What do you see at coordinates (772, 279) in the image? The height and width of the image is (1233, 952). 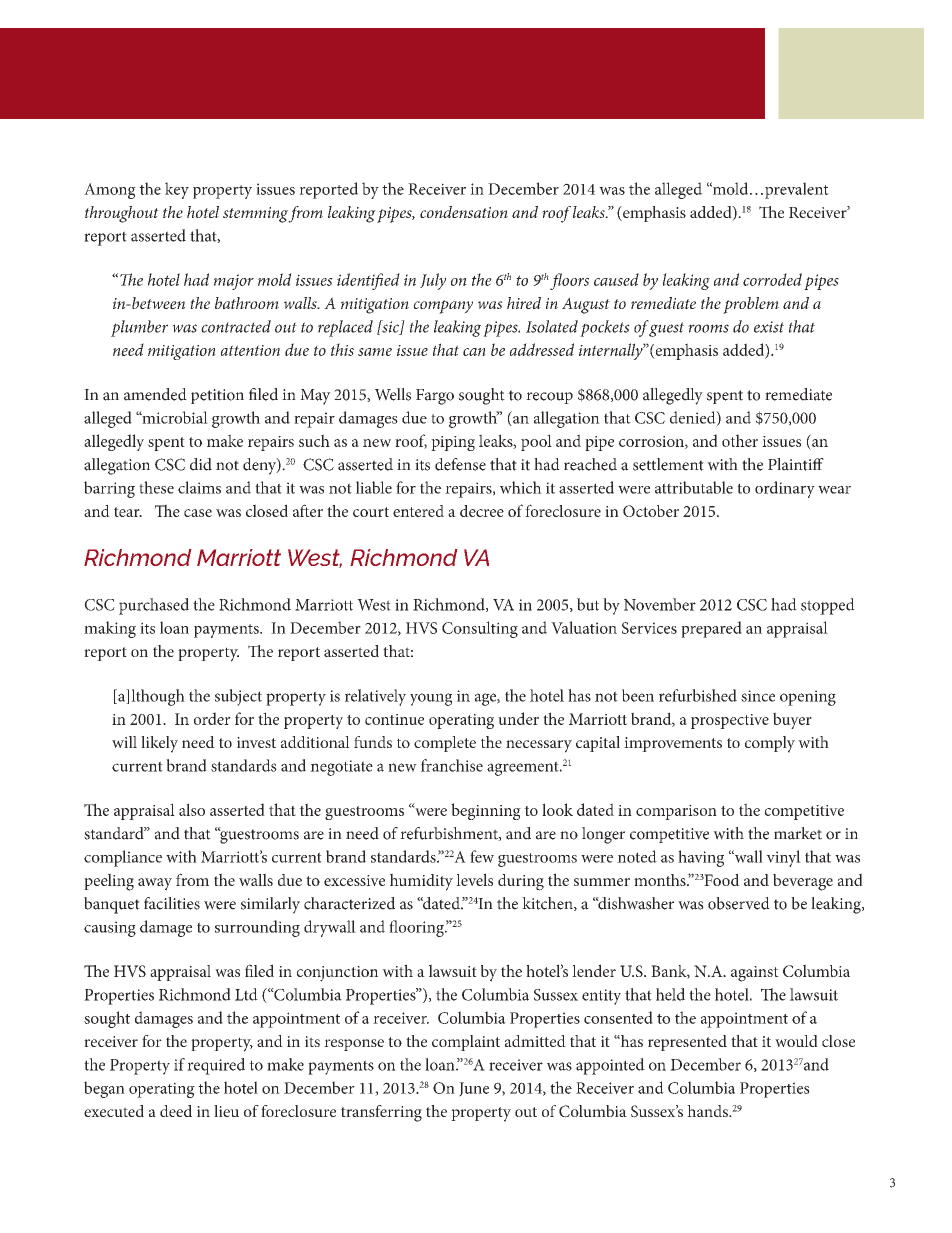 I see `corroded` at bounding box center [772, 279].
